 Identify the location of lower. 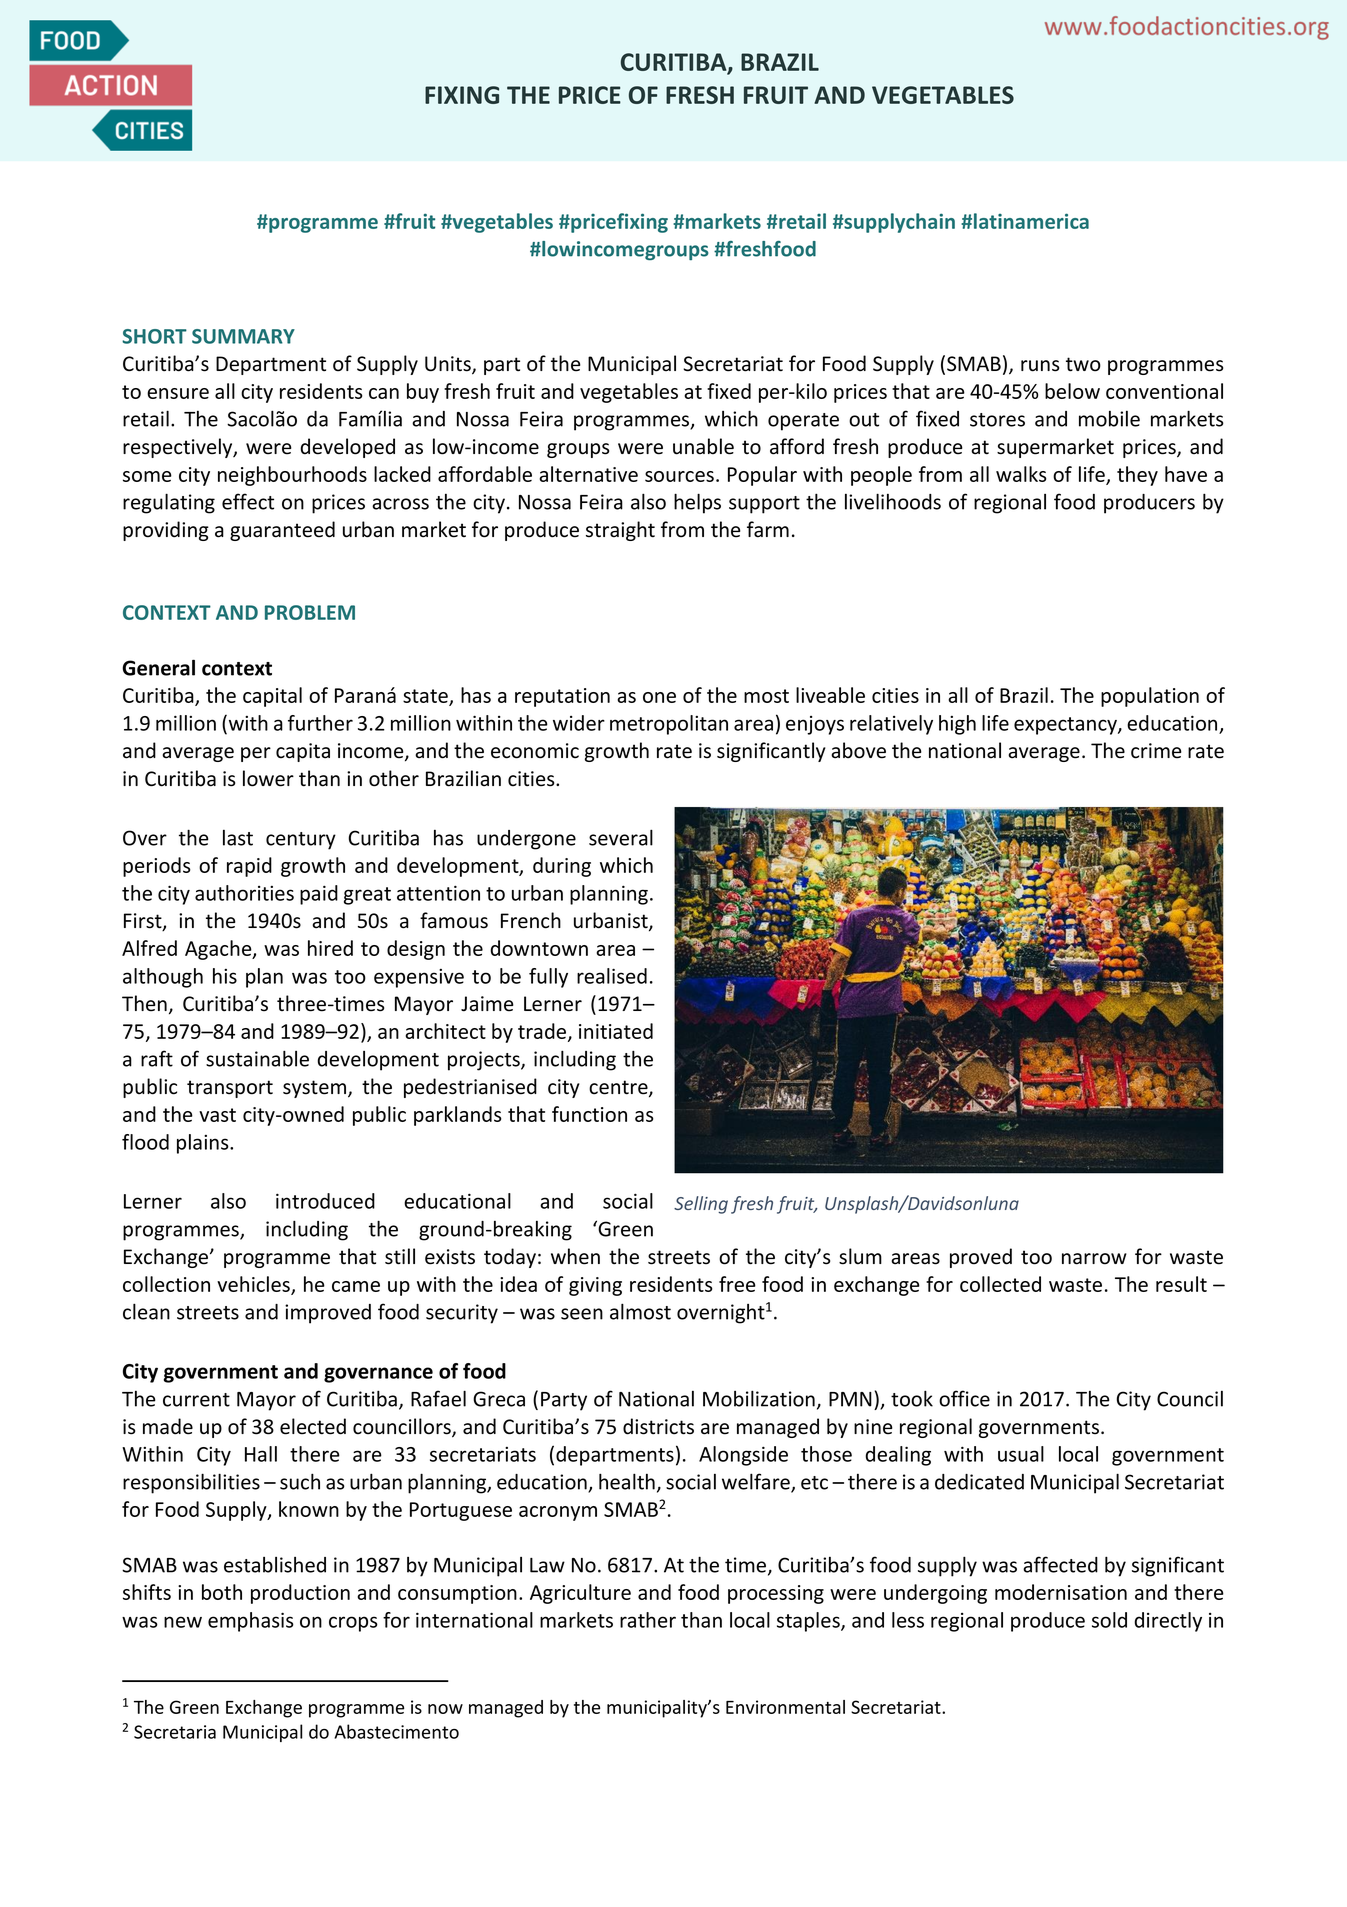
(268, 778).
